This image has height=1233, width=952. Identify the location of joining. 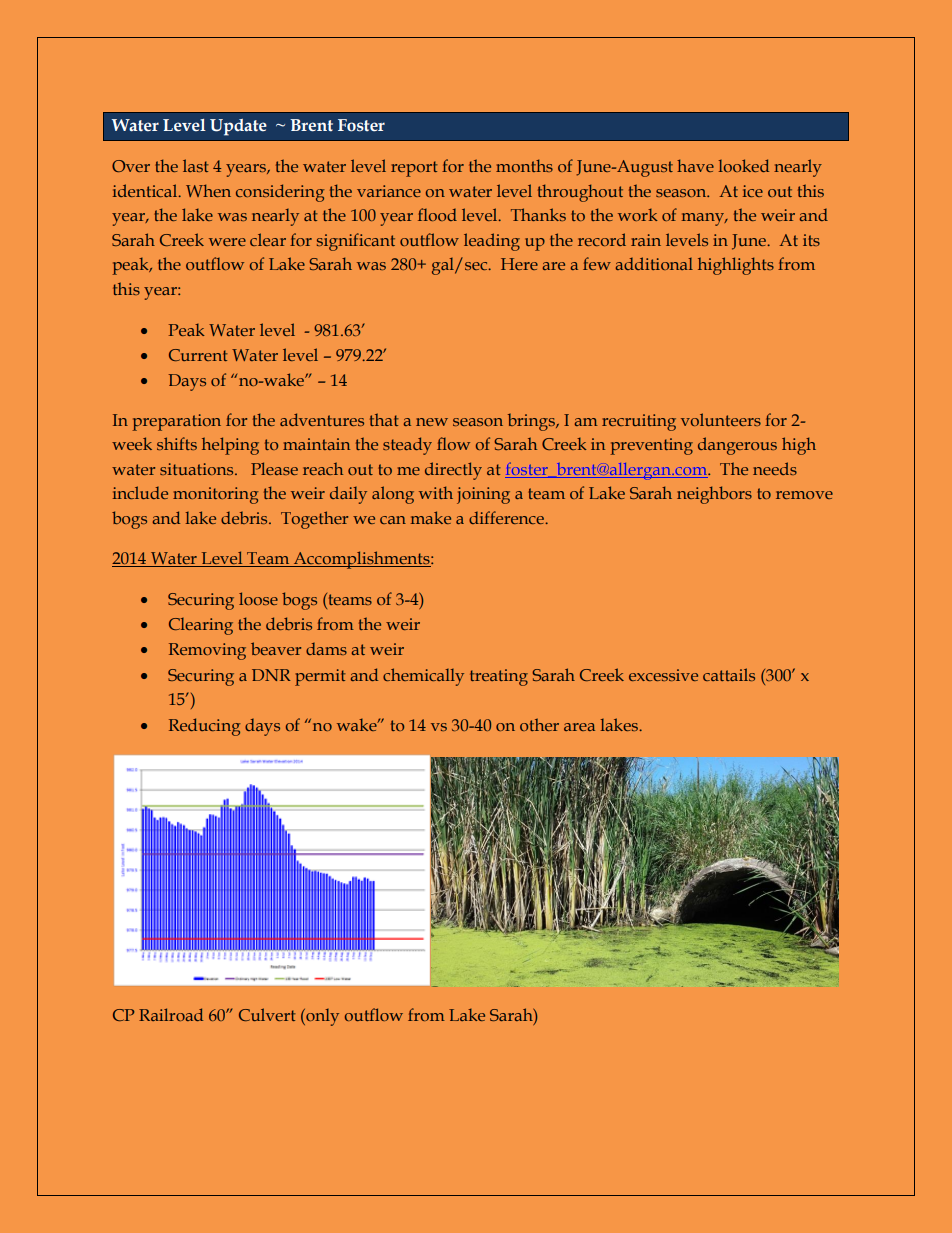
(483, 495).
